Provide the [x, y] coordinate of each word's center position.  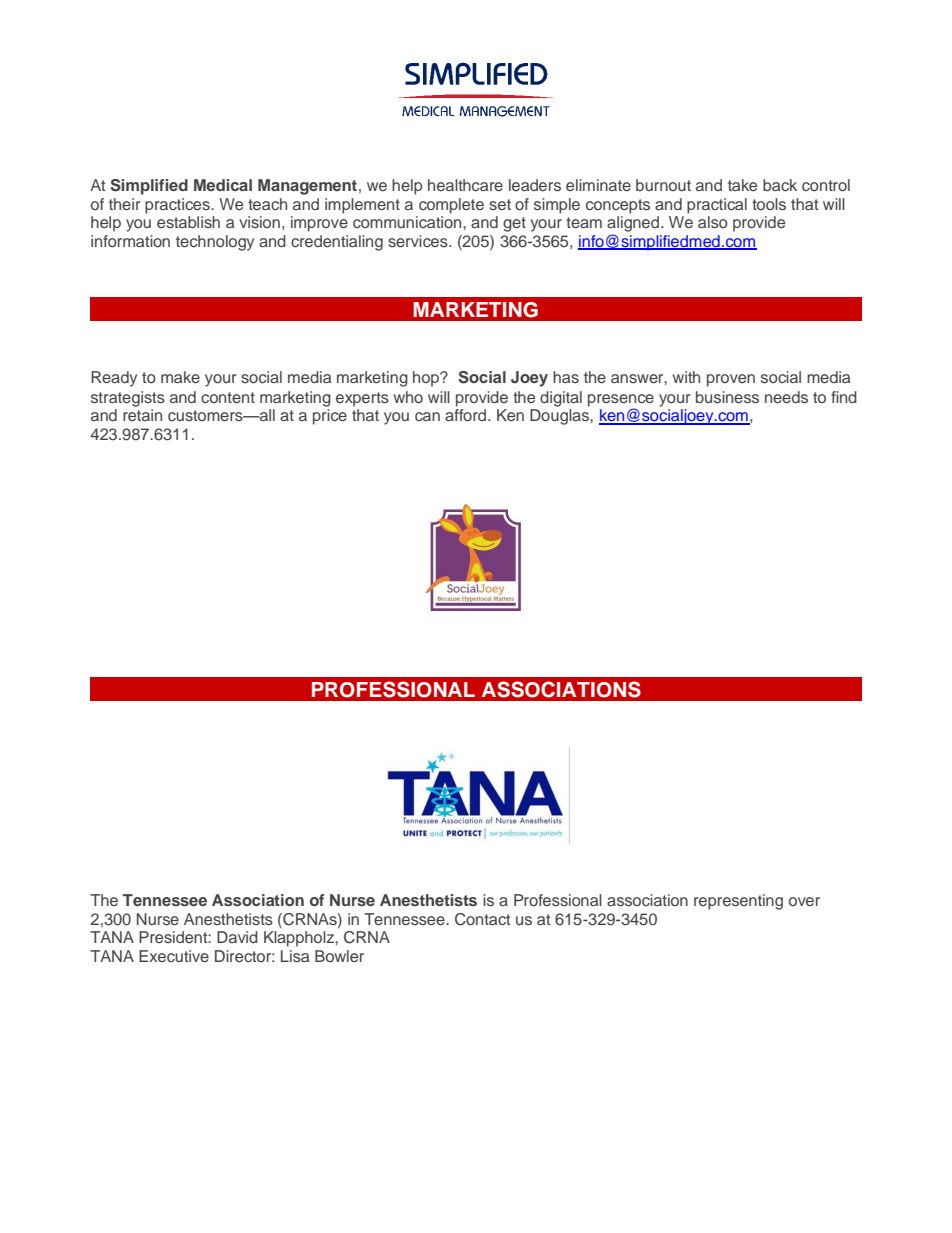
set [500, 204]
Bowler [339, 956]
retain [142, 415]
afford [465, 415]
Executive [174, 956]
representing [738, 902]
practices [178, 206]
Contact [482, 919]
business [727, 397]
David [237, 937]
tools [769, 204]
